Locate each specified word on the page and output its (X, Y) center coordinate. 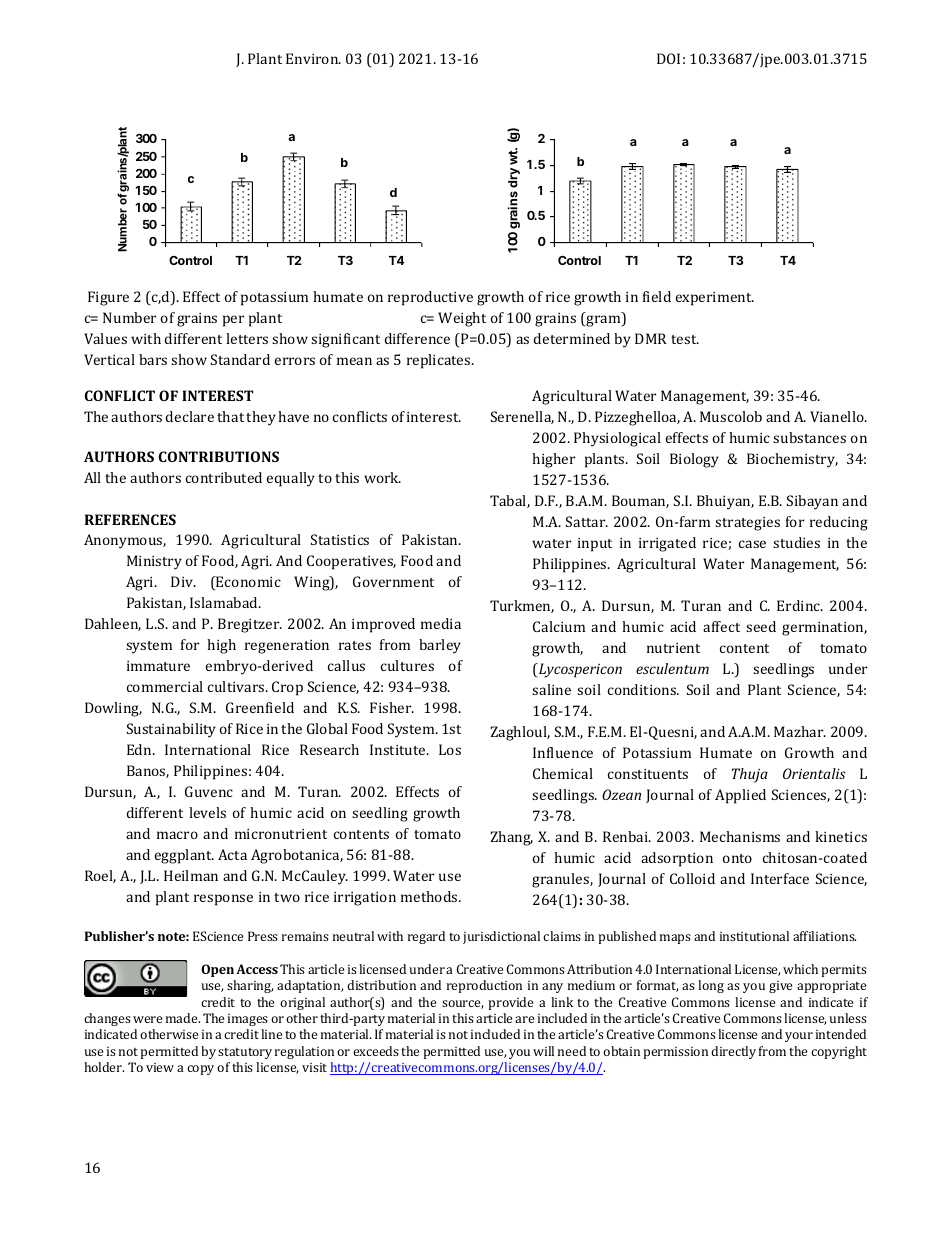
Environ (313, 58)
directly (733, 1052)
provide (510, 1003)
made (183, 1018)
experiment (715, 299)
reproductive (430, 298)
